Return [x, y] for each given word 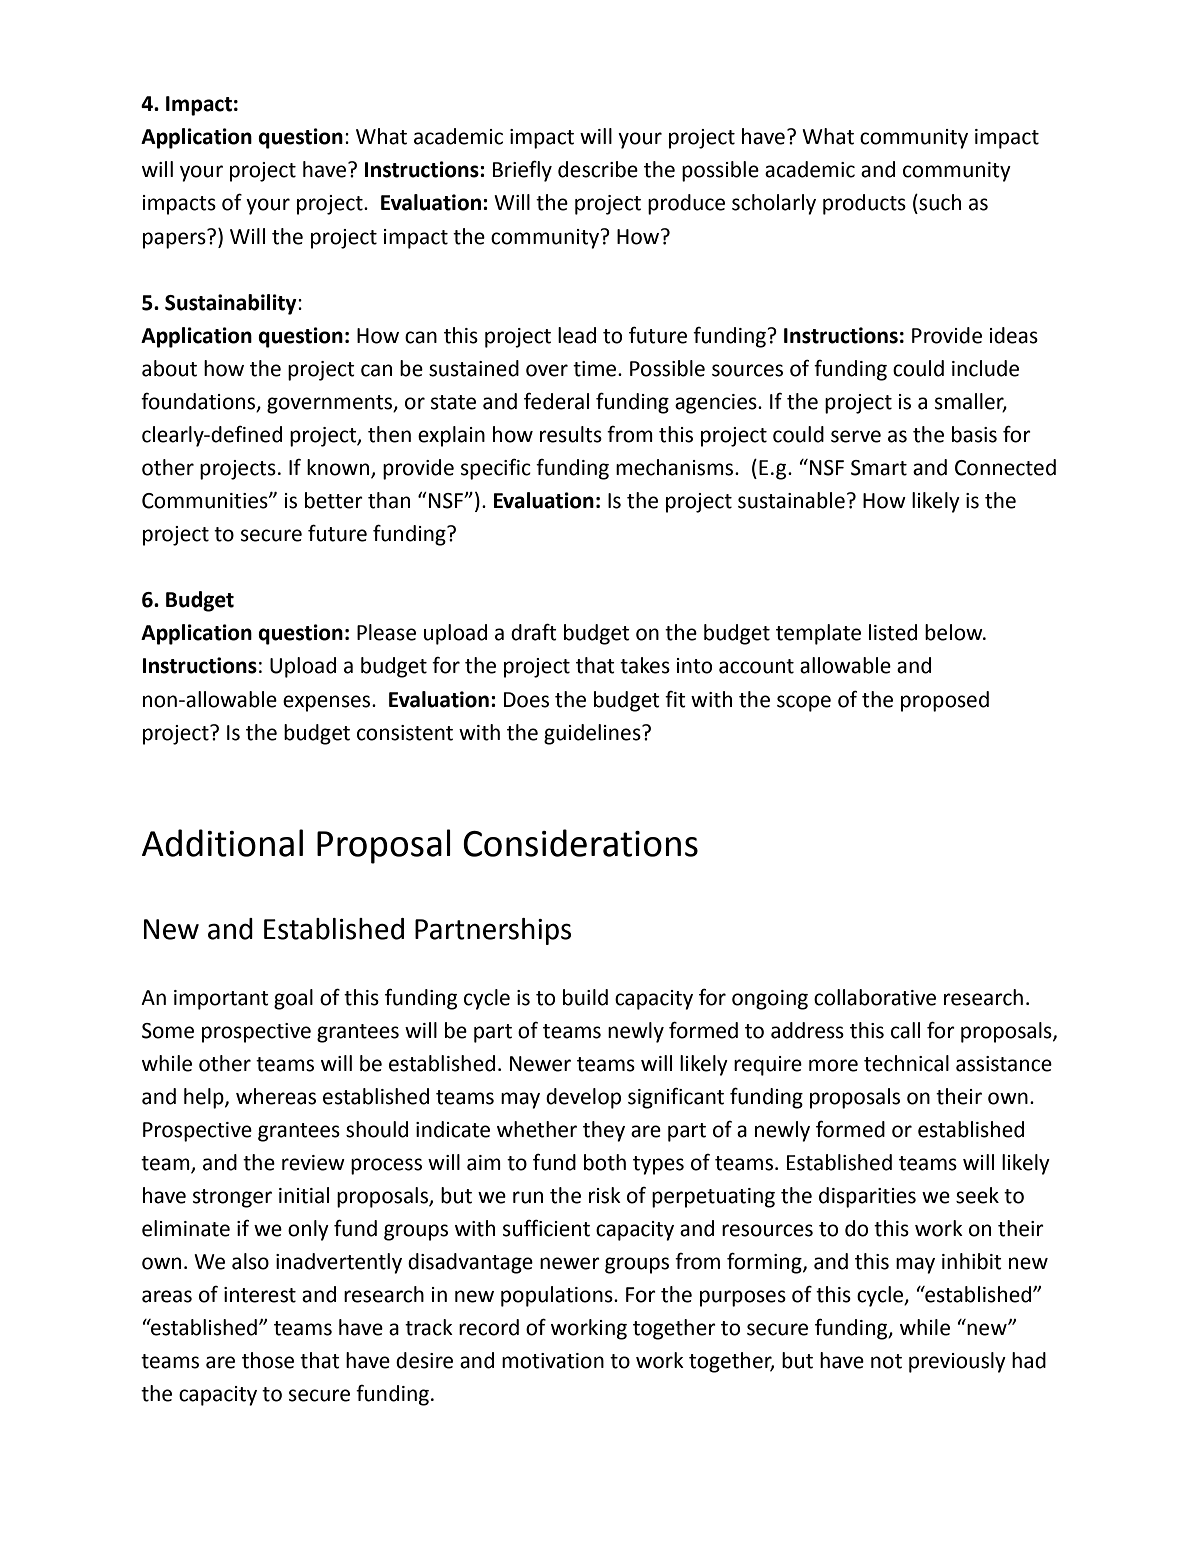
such [939, 202]
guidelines [593, 734]
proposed [945, 701]
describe [598, 169]
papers [175, 239]
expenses [328, 703]
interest [260, 1295]
